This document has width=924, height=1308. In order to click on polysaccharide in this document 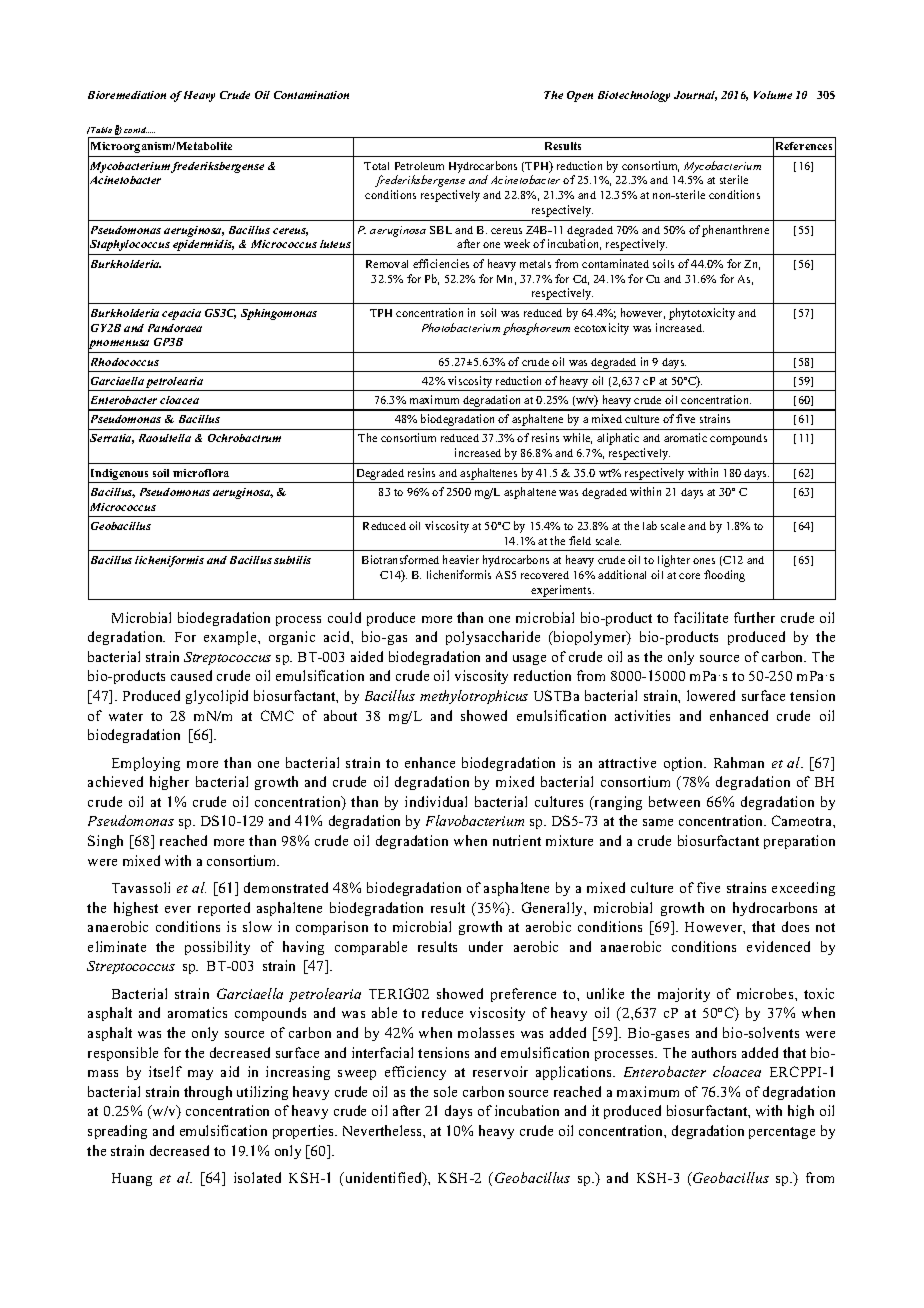, I will do `click(493, 638)`.
